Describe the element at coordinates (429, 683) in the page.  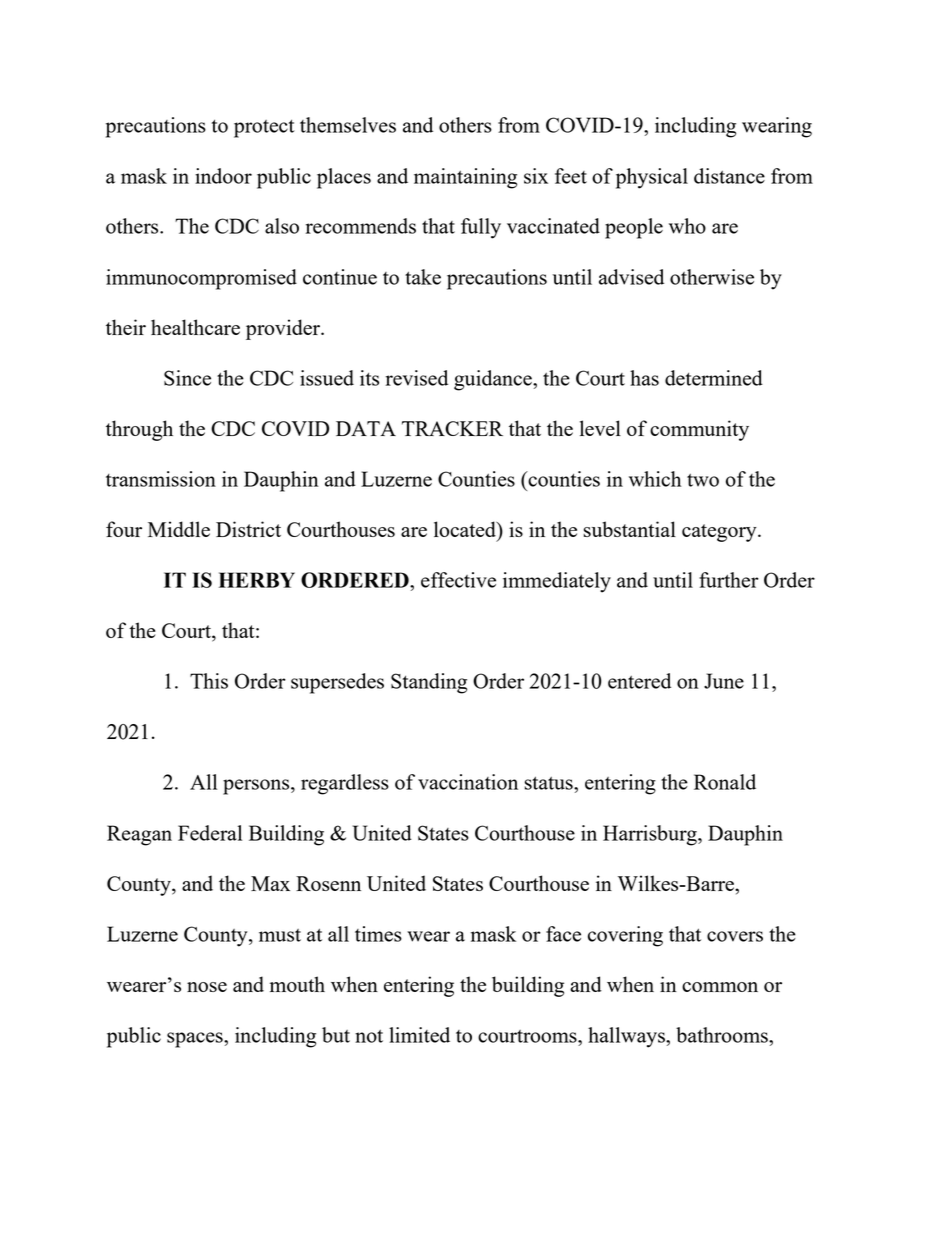
I see `Standing` at that location.
